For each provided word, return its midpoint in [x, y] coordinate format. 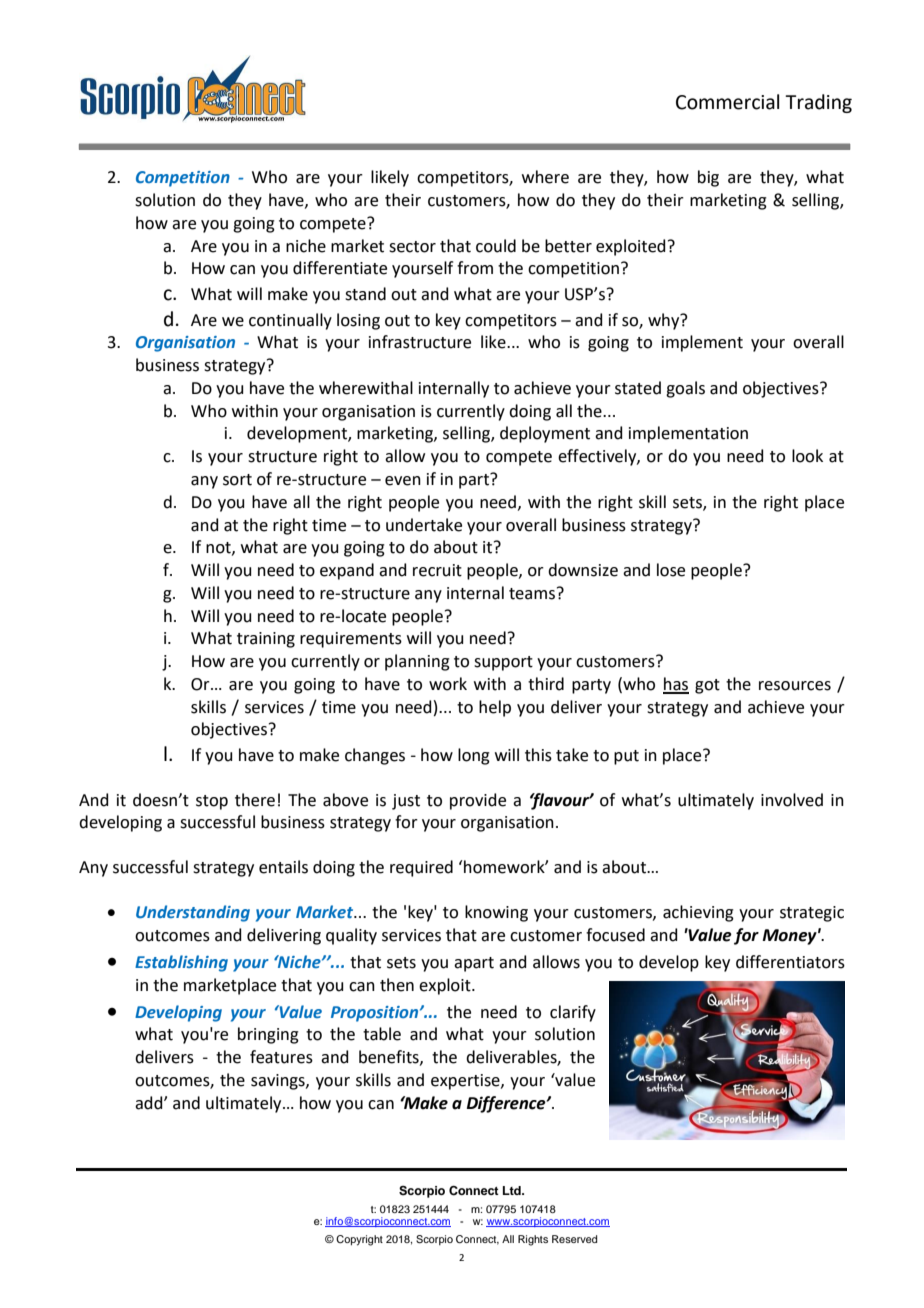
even [403, 481]
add [150, 1103]
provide [478, 801]
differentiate [340, 268]
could [496, 246]
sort [237, 480]
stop [212, 802]
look [807, 456]
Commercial [727, 102]
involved [792, 800]
